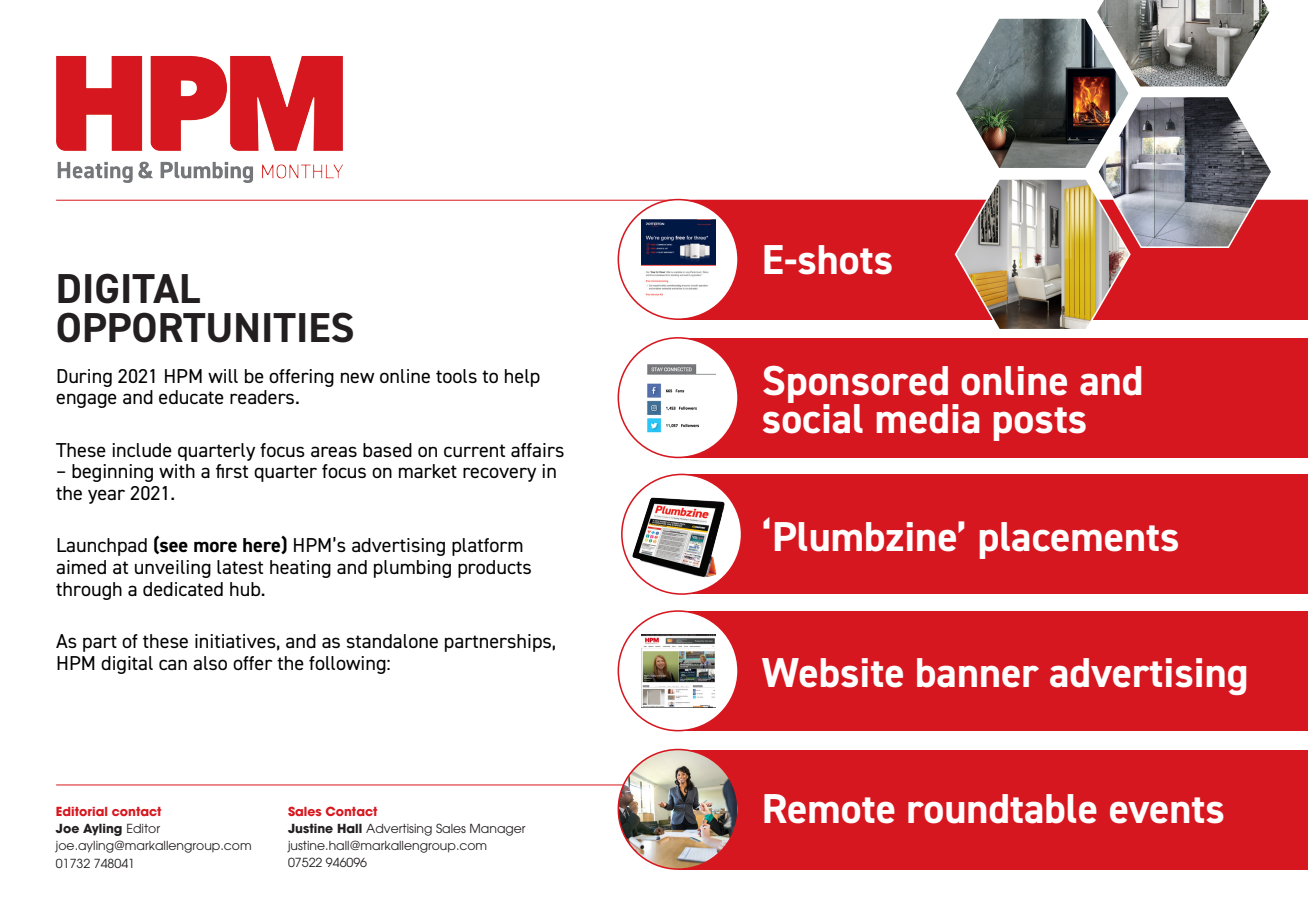 The image size is (1308, 924). What do you see at coordinates (494, 569) in the screenshot?
I see `products` at bounding box center [494, 569].
